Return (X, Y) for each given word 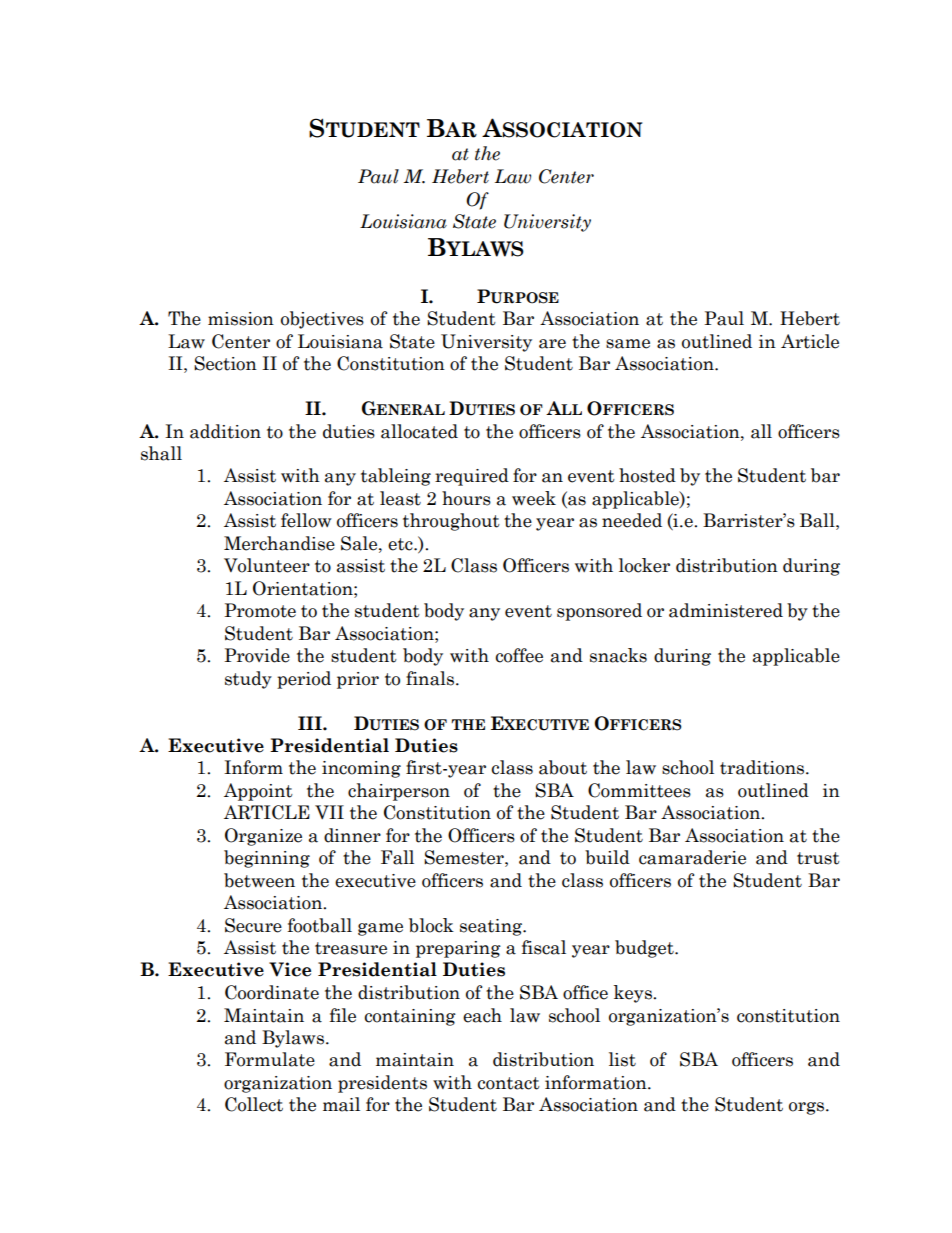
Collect (254, 1104)
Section (225, 363)
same (628, 344)
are (552, 344)
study (248, 680)
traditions (762, 767)
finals (430, 678)
